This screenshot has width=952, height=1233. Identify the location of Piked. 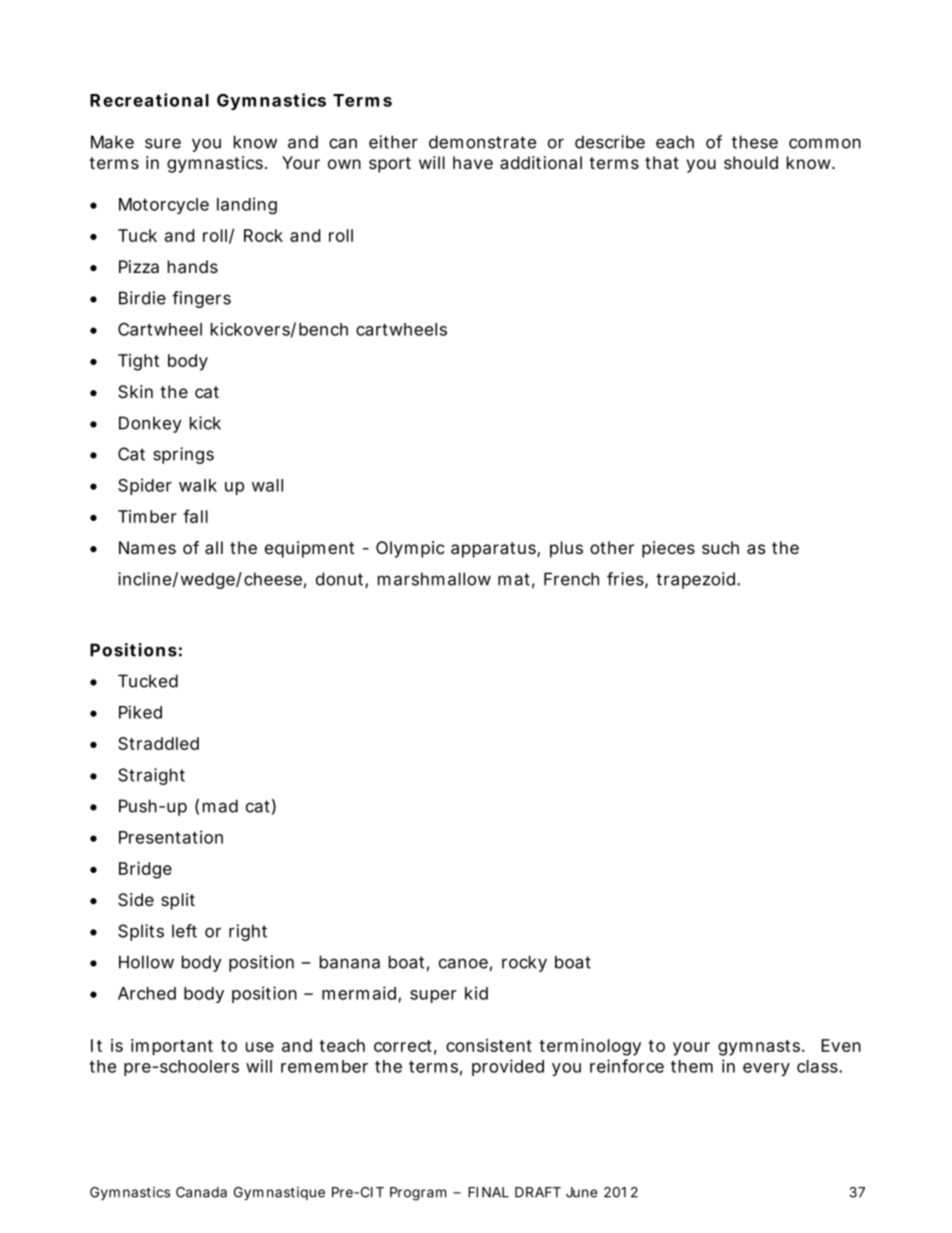
(140, 712).
